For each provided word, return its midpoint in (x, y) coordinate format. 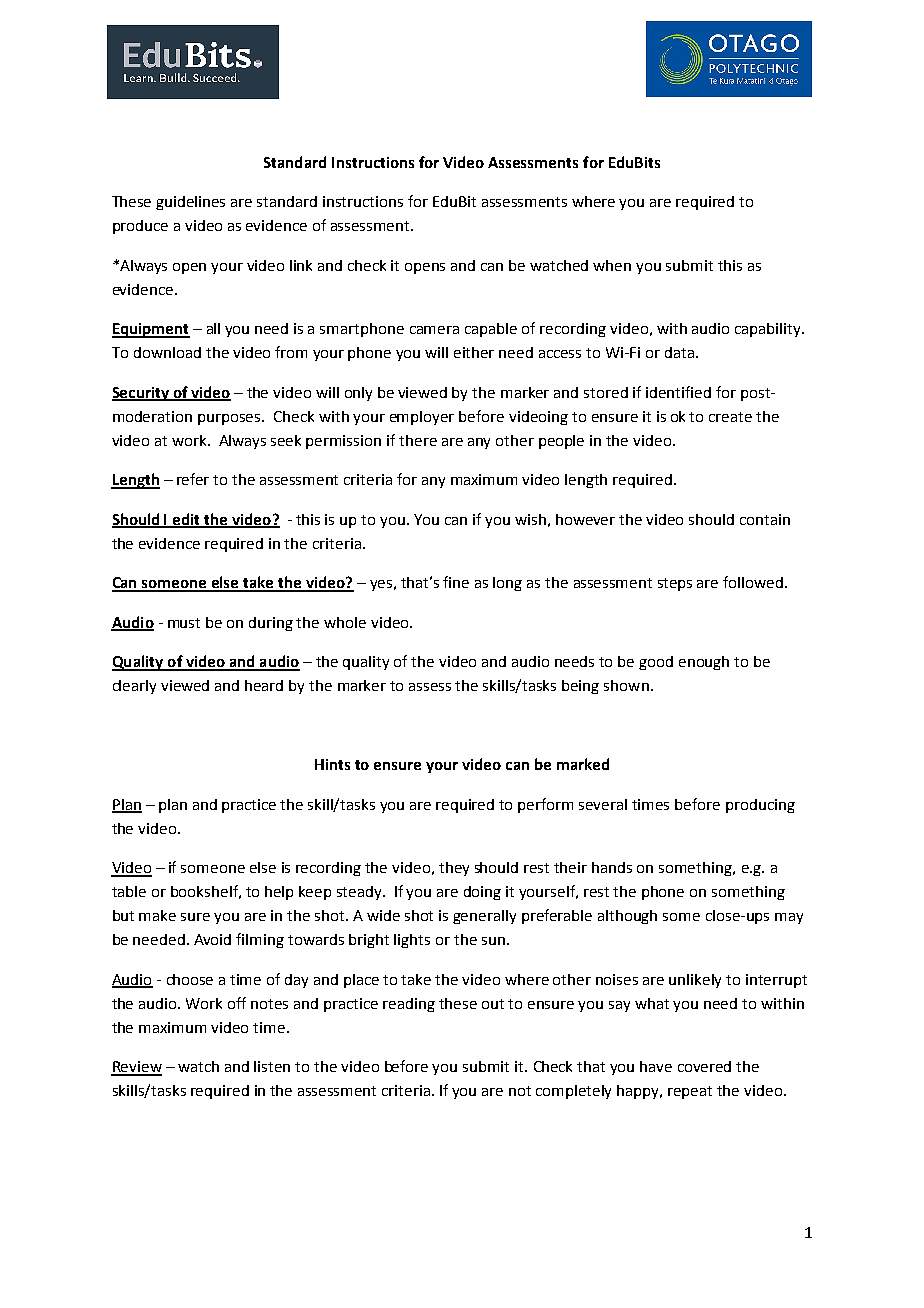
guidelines (190, 203)
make (157, 915)
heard (264, 685)
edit (187, 520)
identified (678, 392)
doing (482, 893)
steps (675, 584)
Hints (332, 764)
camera (434, 330)
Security (141, 394)
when (612, 265)
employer (422, 418)
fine (456, 582)
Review (136, 1068)
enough (704, 663)
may (789, 918)
